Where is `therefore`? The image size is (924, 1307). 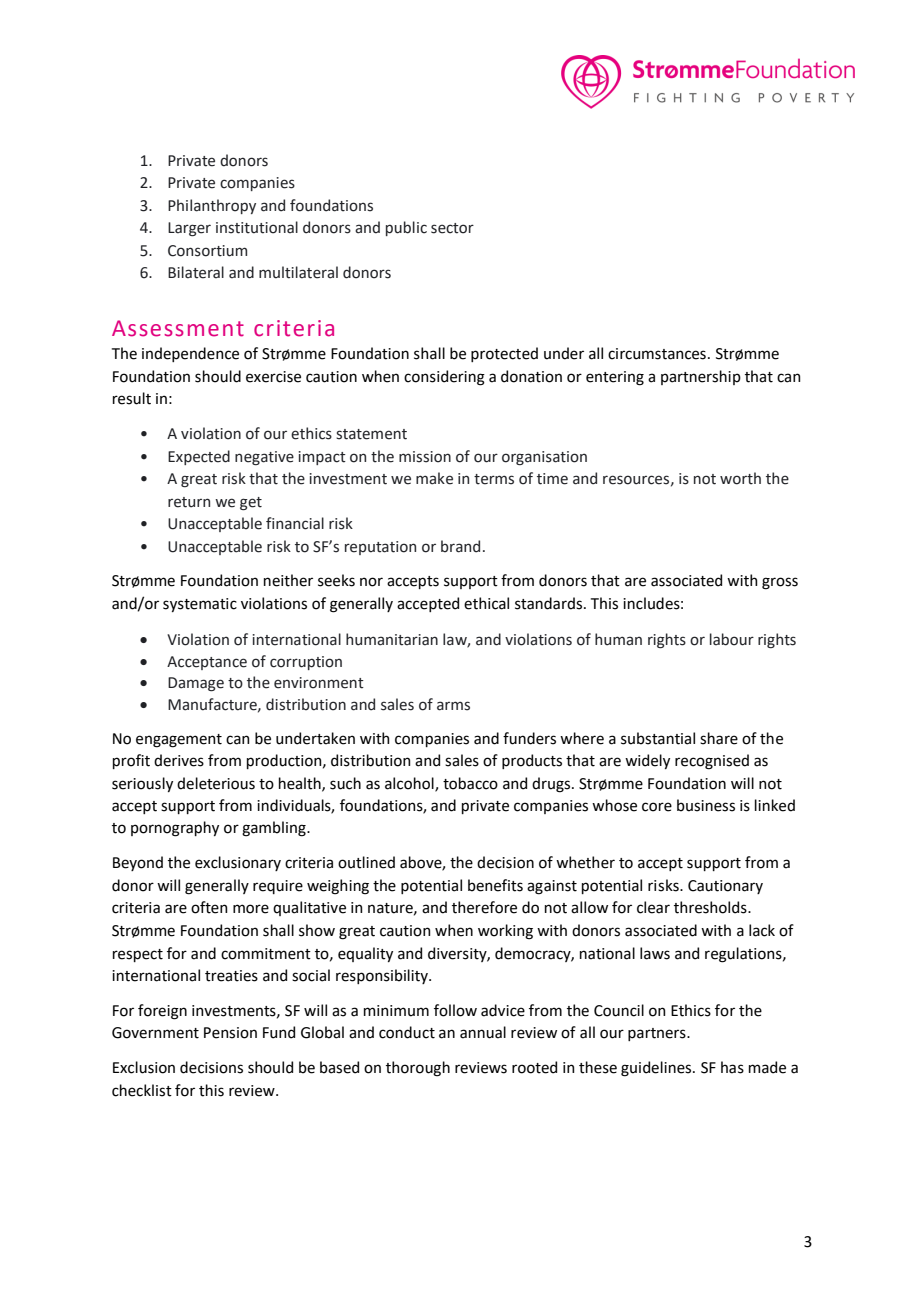 therefore is located at coordinates (484, 907).
